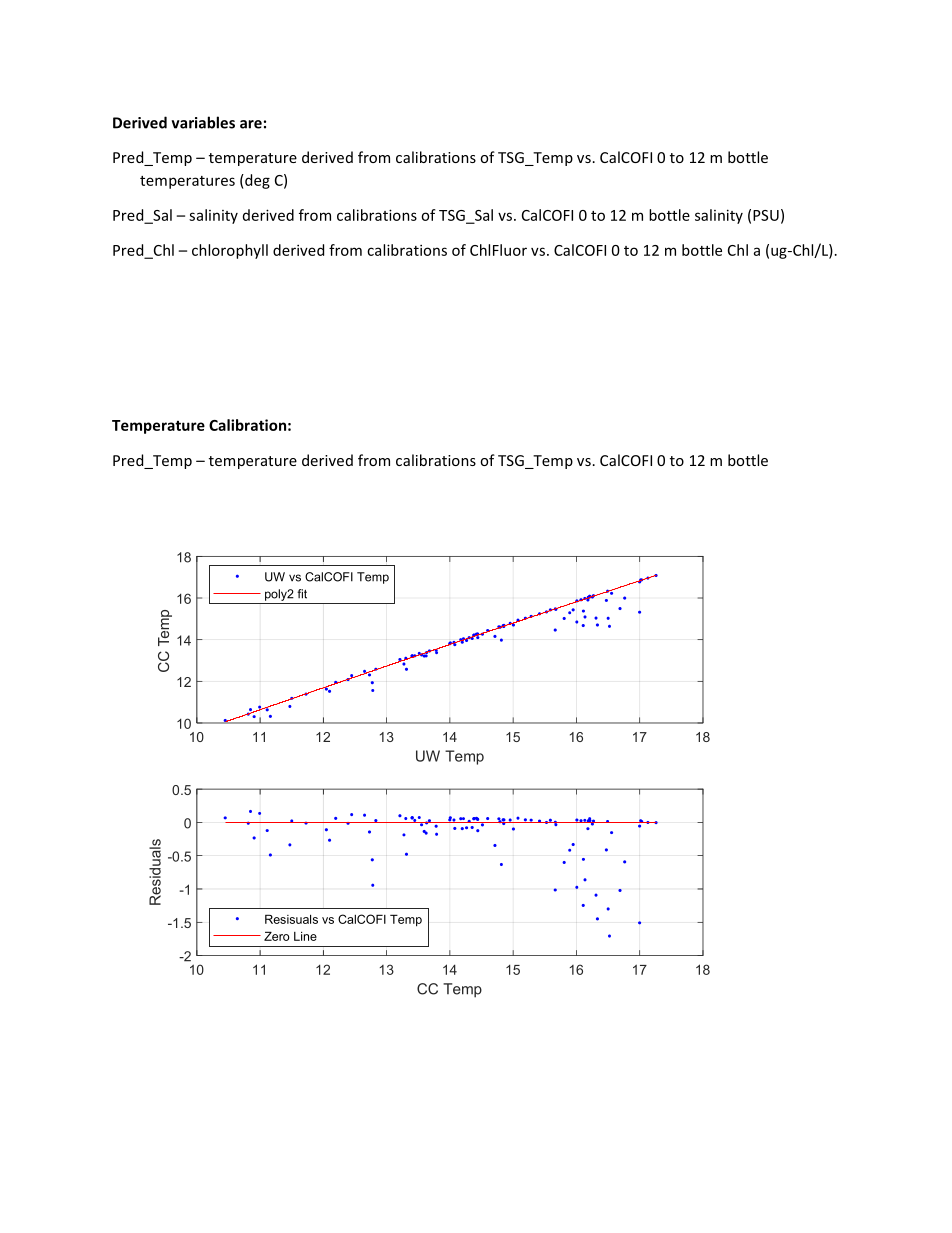 The image size is (952, 1233). What do you see at coordinates (277, 936) in the page?
I see `Zero` at bounding box center [277, 936].
